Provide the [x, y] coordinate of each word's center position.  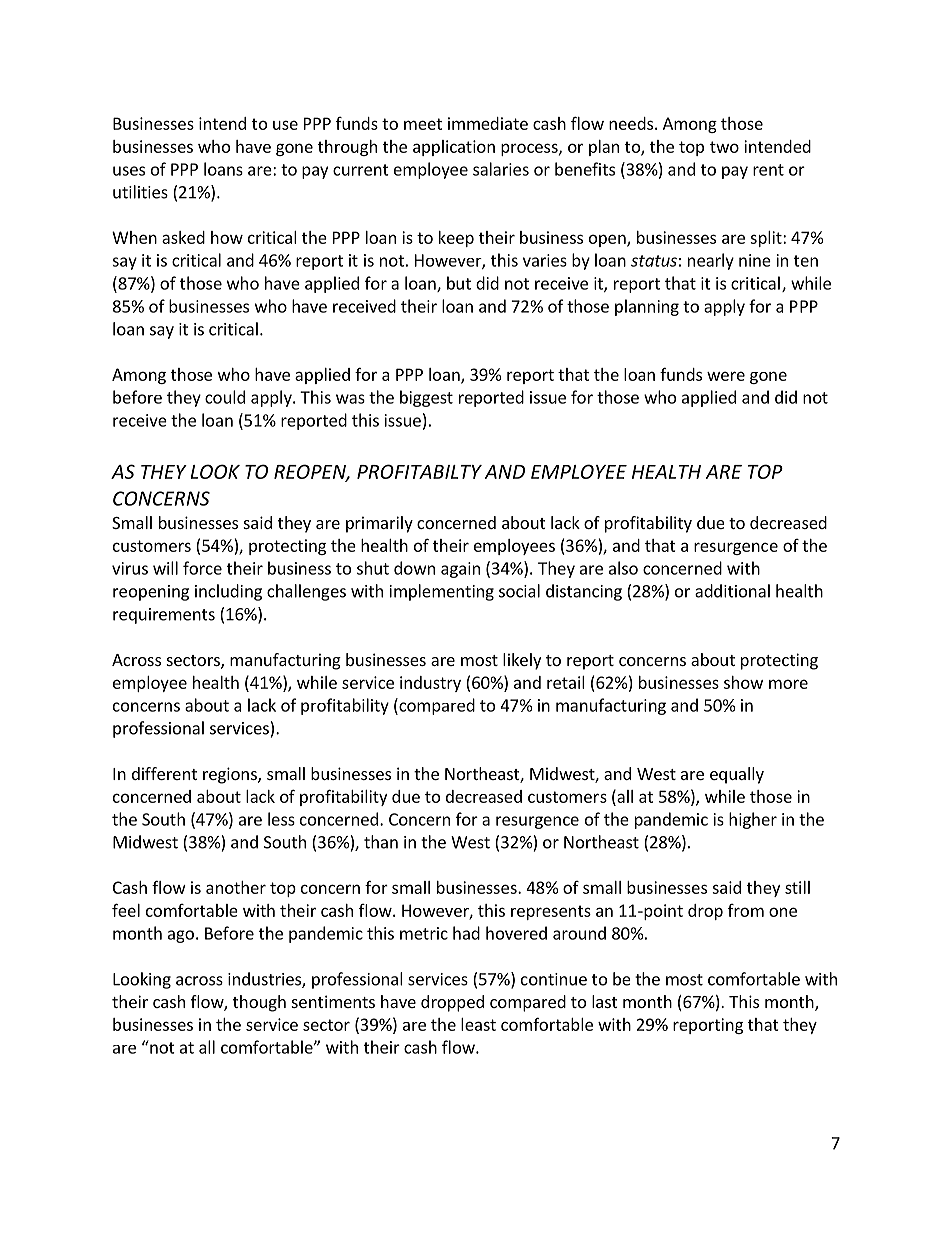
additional [732, 591]
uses [129, 171]
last [604, 1001]
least [478, 1024]
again [460, 570]
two [724, 147]
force [202, 568]
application [454, 148]
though [259, 1003]
